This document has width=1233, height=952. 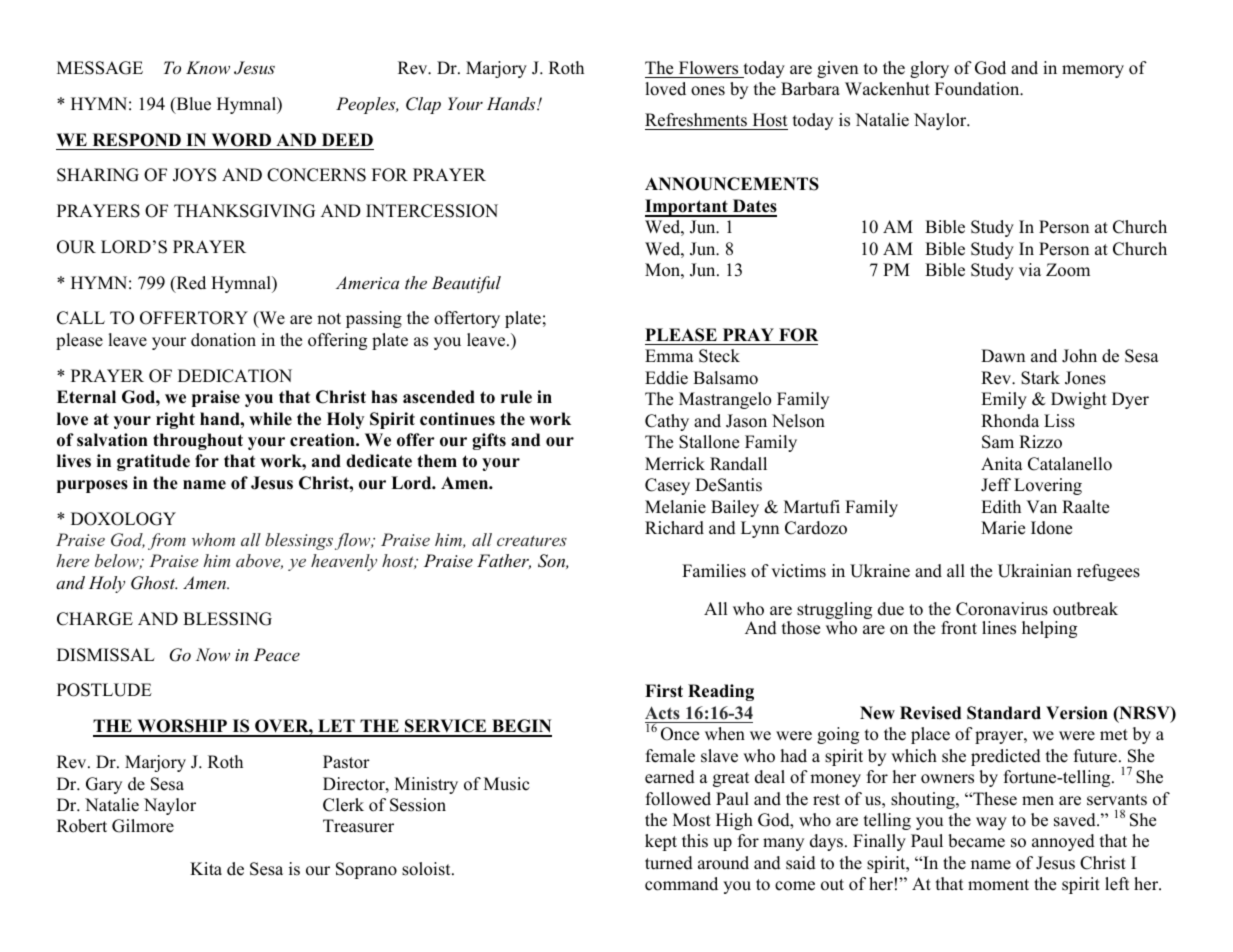 I want to click on via, so click(x=1030, y=269).
